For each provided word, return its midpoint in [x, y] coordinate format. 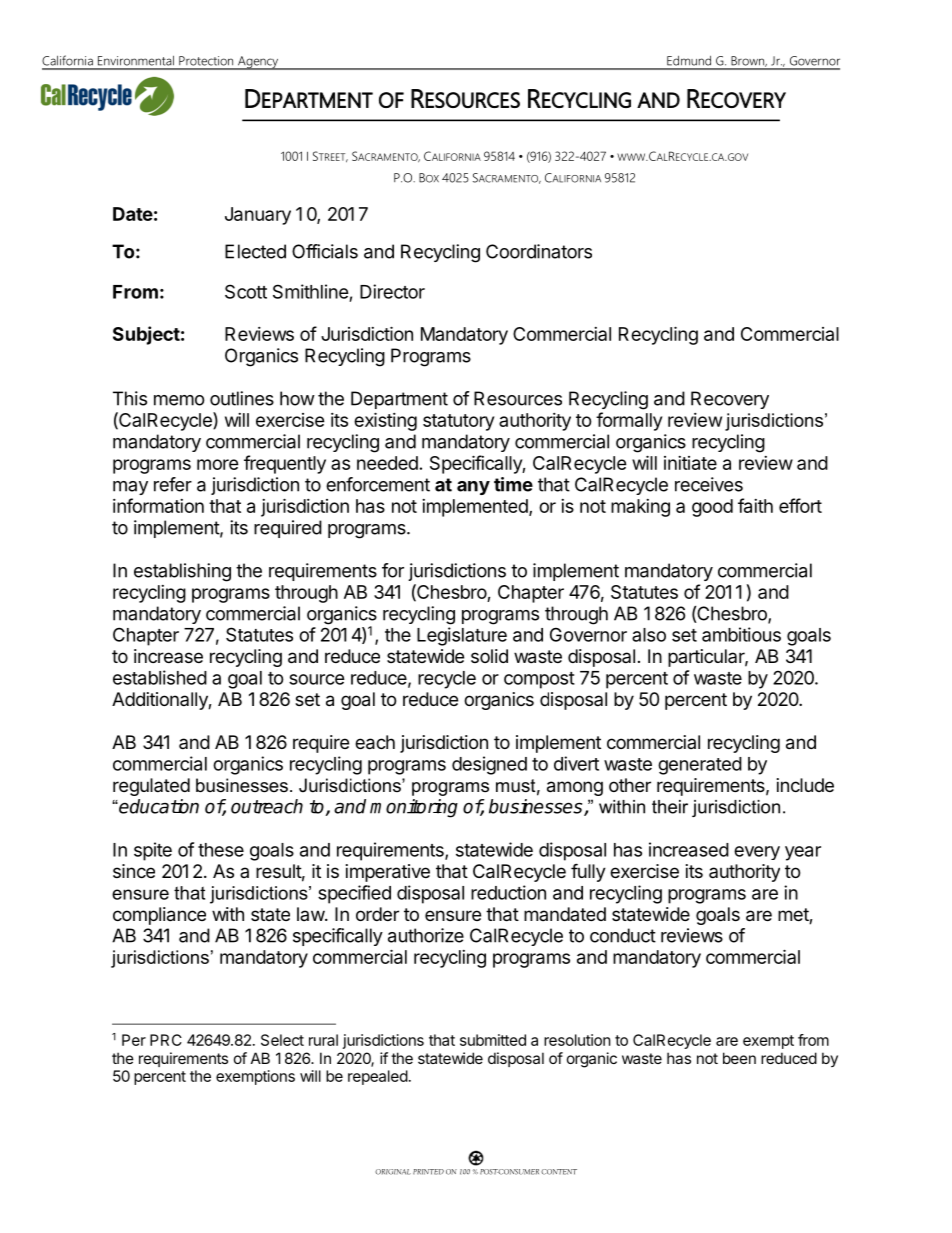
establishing [182, 572]
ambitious [741, 634]
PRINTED [428, 1172]
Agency [258, 63]
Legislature [462, 636]
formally [629, 421]
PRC [166, 1040]
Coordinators [539, 251]
